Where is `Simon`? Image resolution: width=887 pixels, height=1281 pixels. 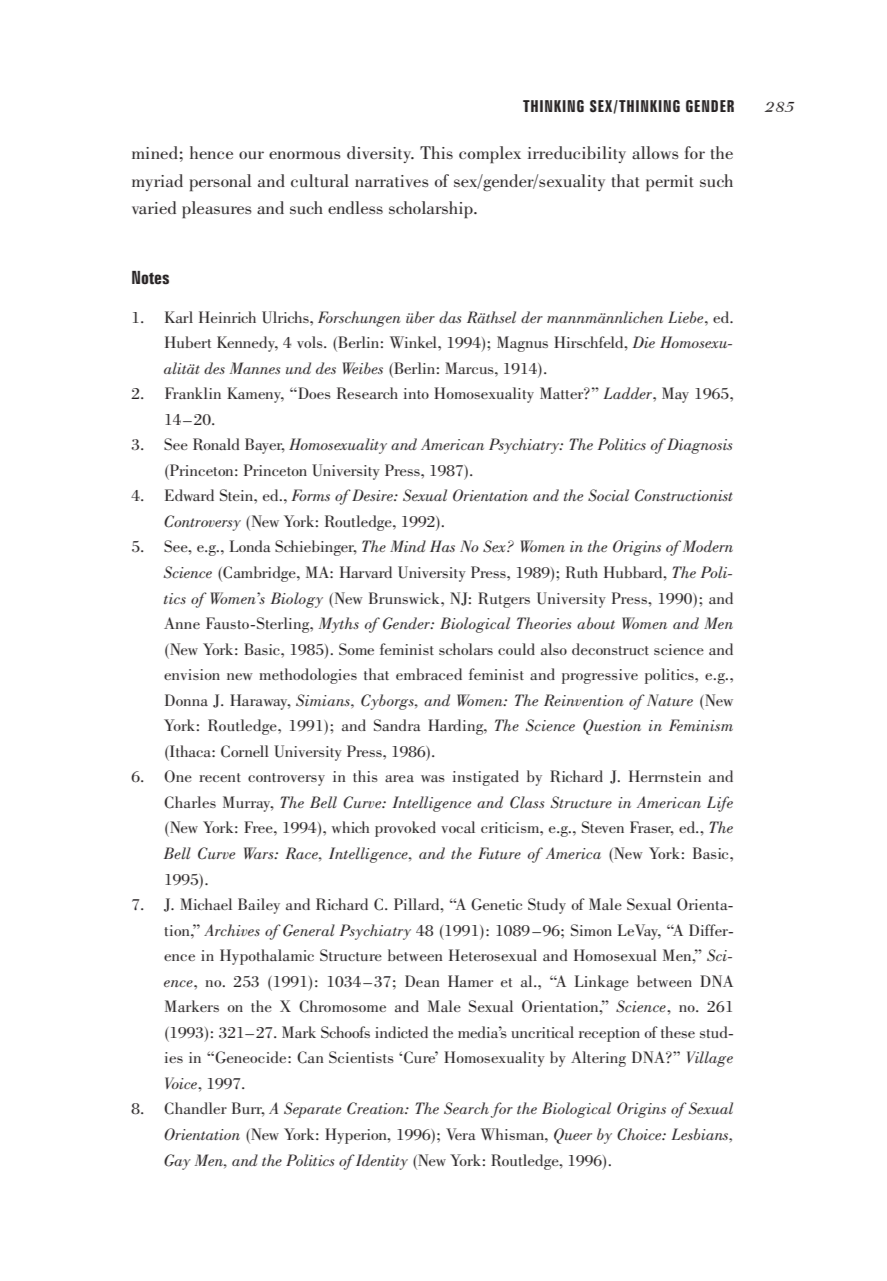 Simon is located at coordinates (591, 930).
